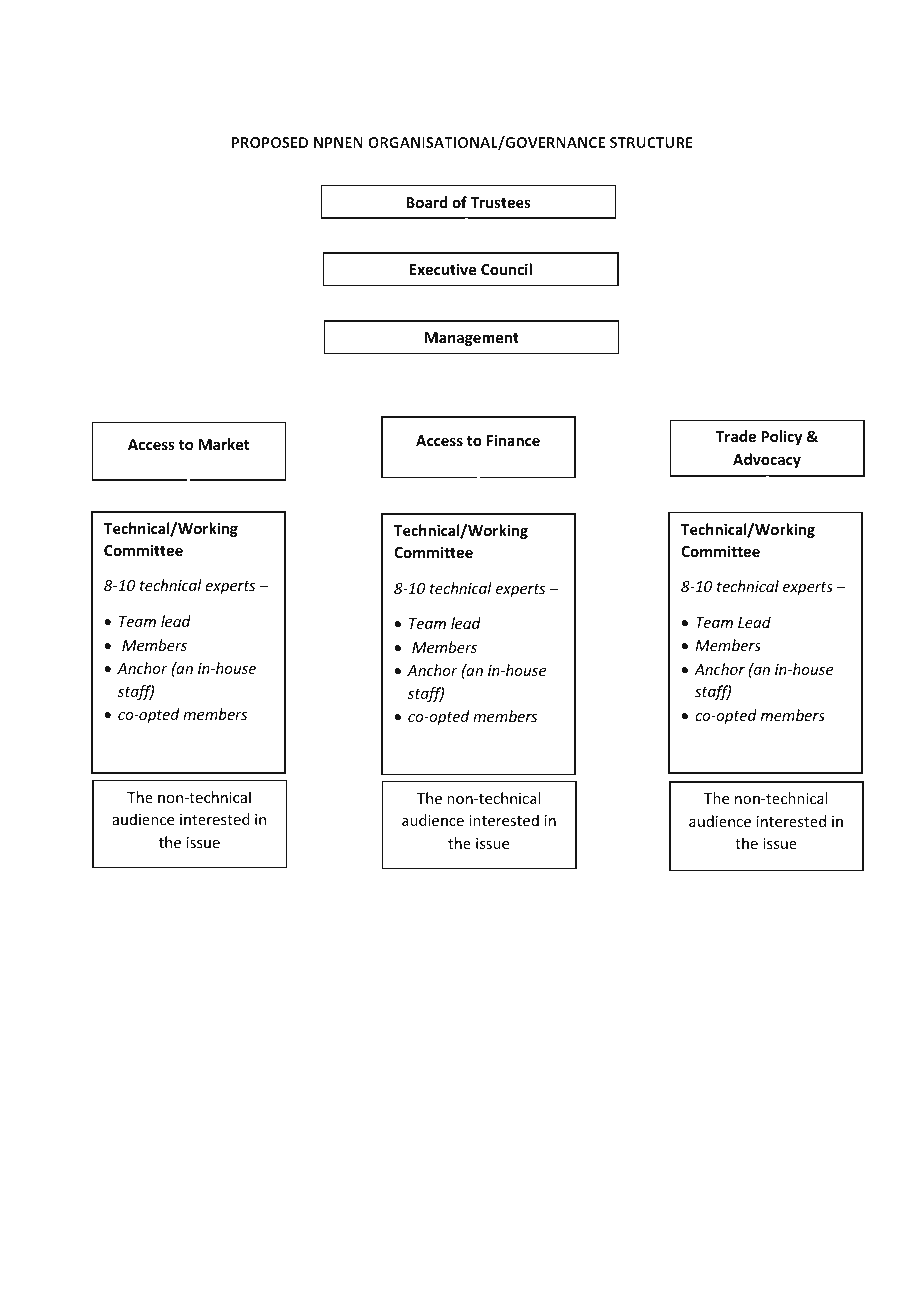 The image size is (924, 1308). What do you see at coordinates (443, 269) in the screenshot?
I see `Executive` at bounding box center [443, 269].
